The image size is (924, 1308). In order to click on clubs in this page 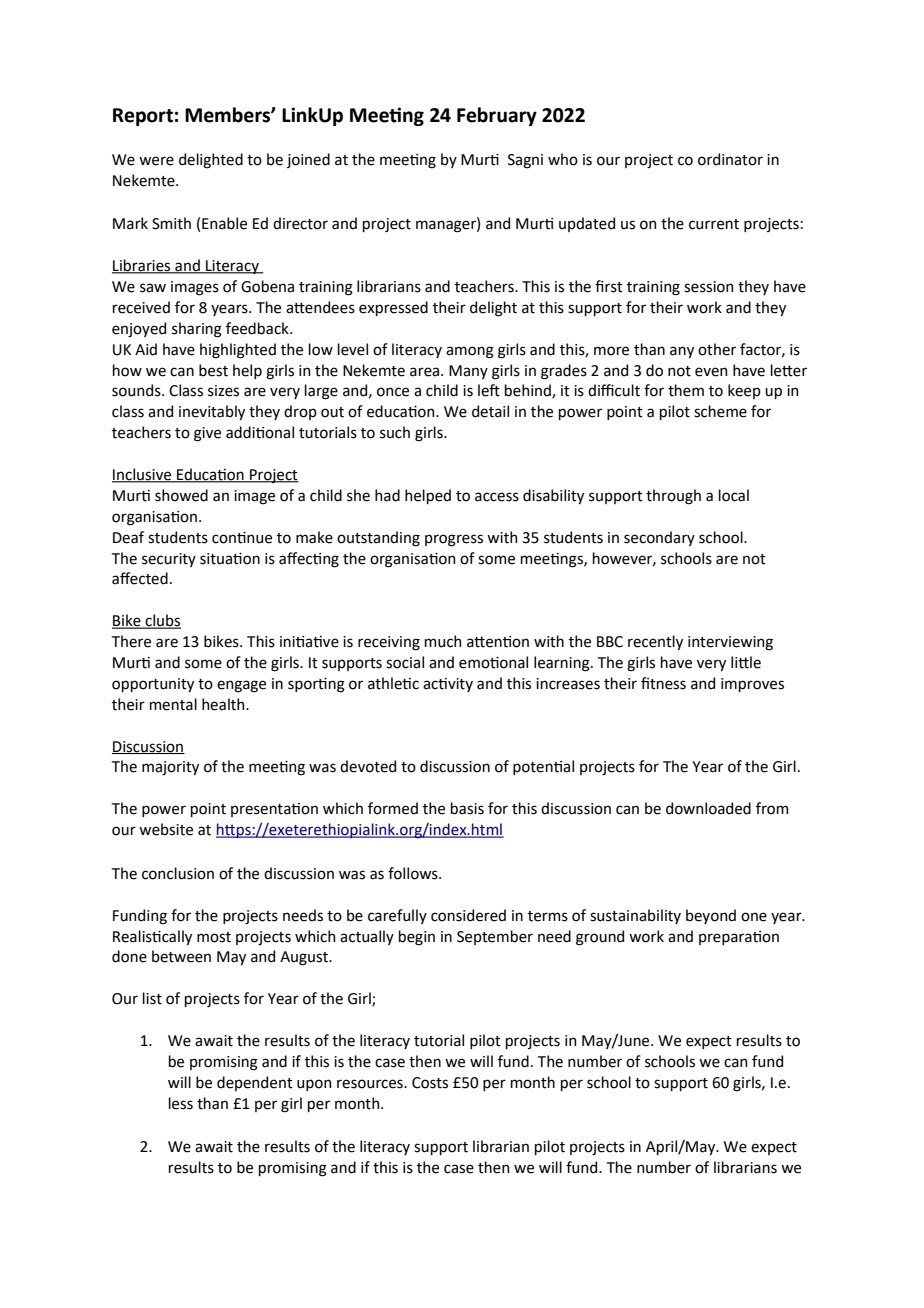, I will do `click(162, 621)`.
